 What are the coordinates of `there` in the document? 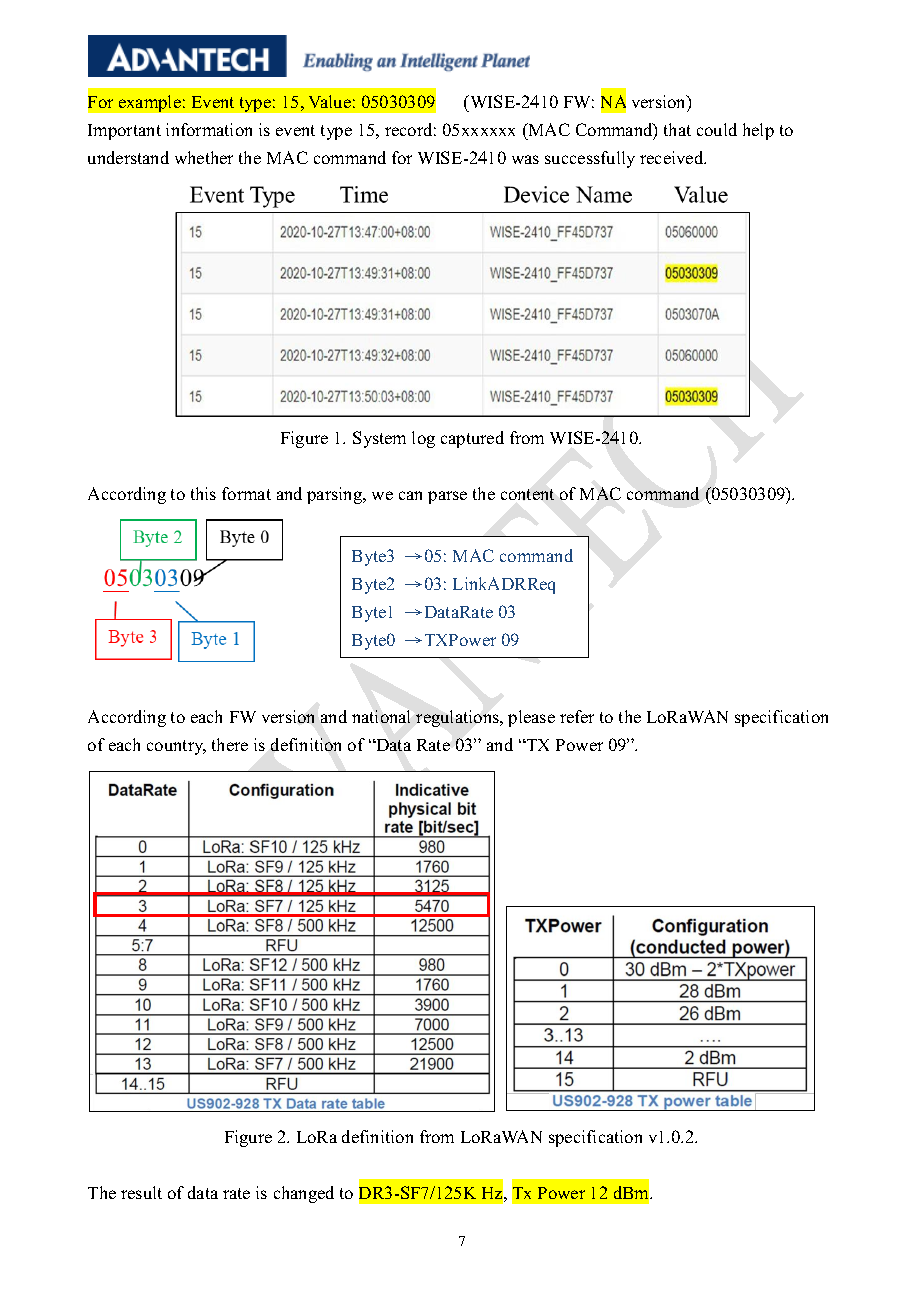 It's located at (230, 744).
